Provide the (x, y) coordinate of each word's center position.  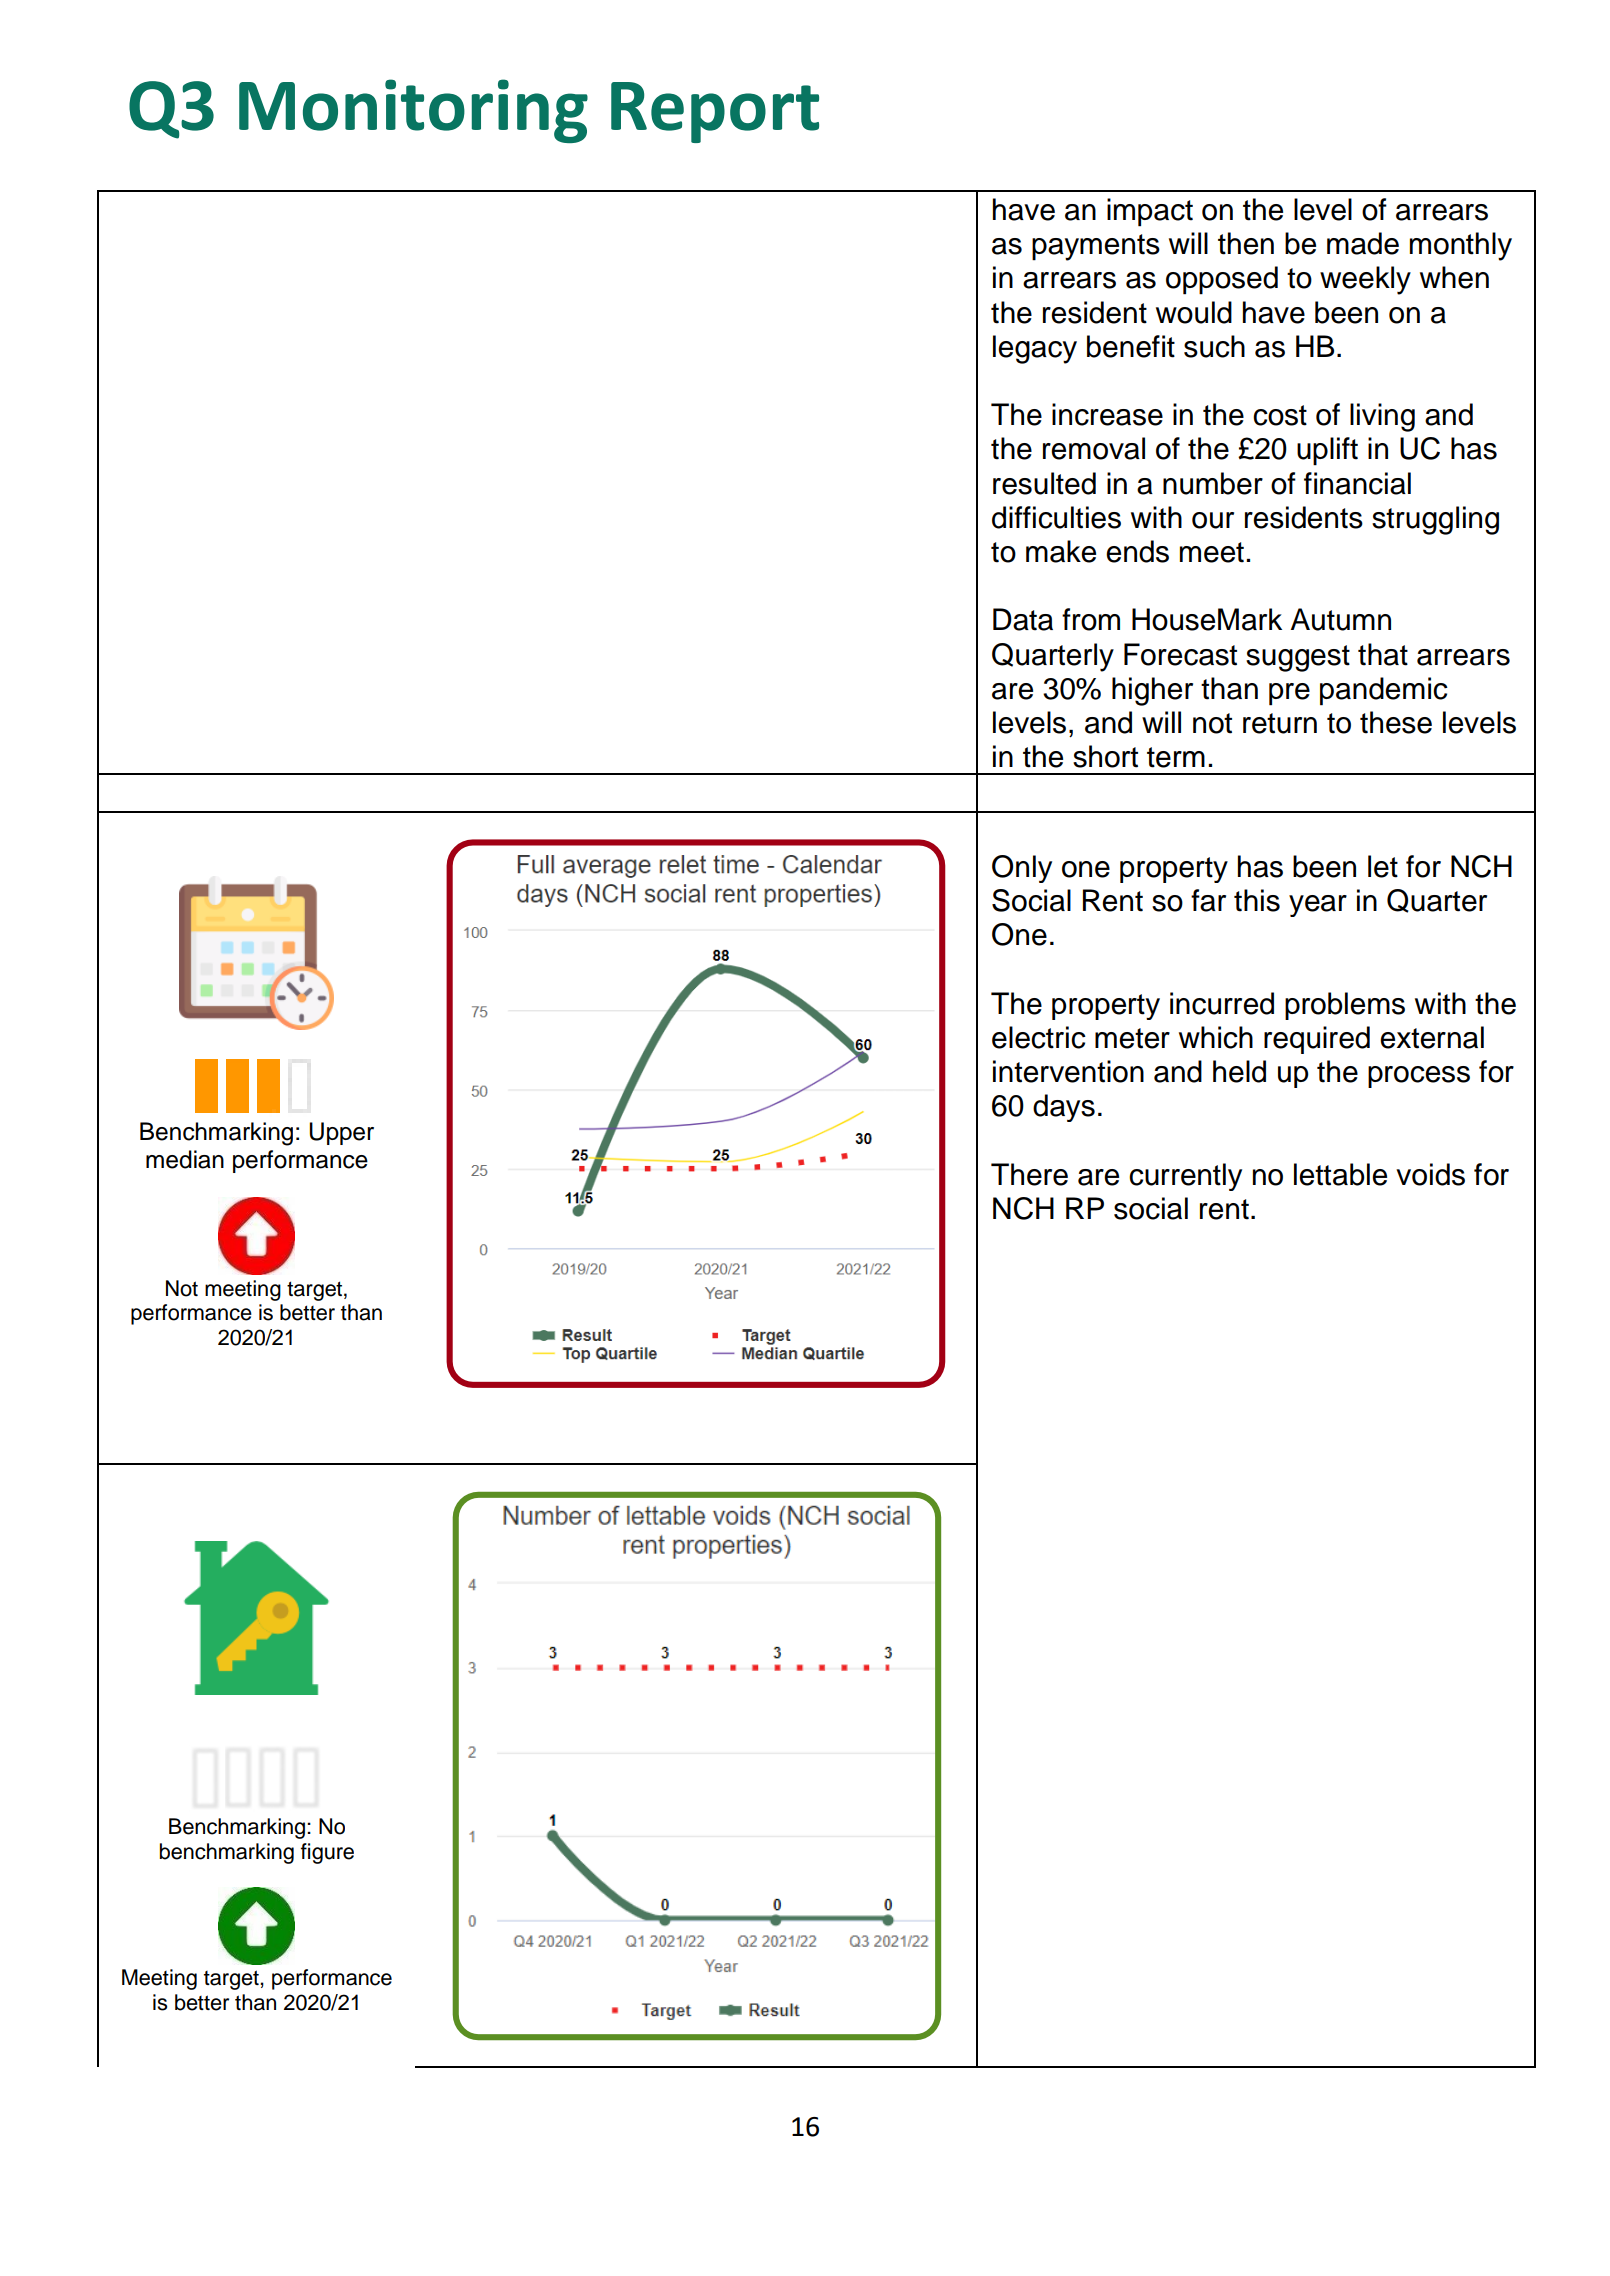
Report (715, 112)
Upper (341, 1133)
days (1064, 1108)
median (185, 1159)
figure (327, 1853)
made (1363, 243)
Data (1023, 619)
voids (1430, 1174)
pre (1289, 694)
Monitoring (413, 111)
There (1029, 1174)
